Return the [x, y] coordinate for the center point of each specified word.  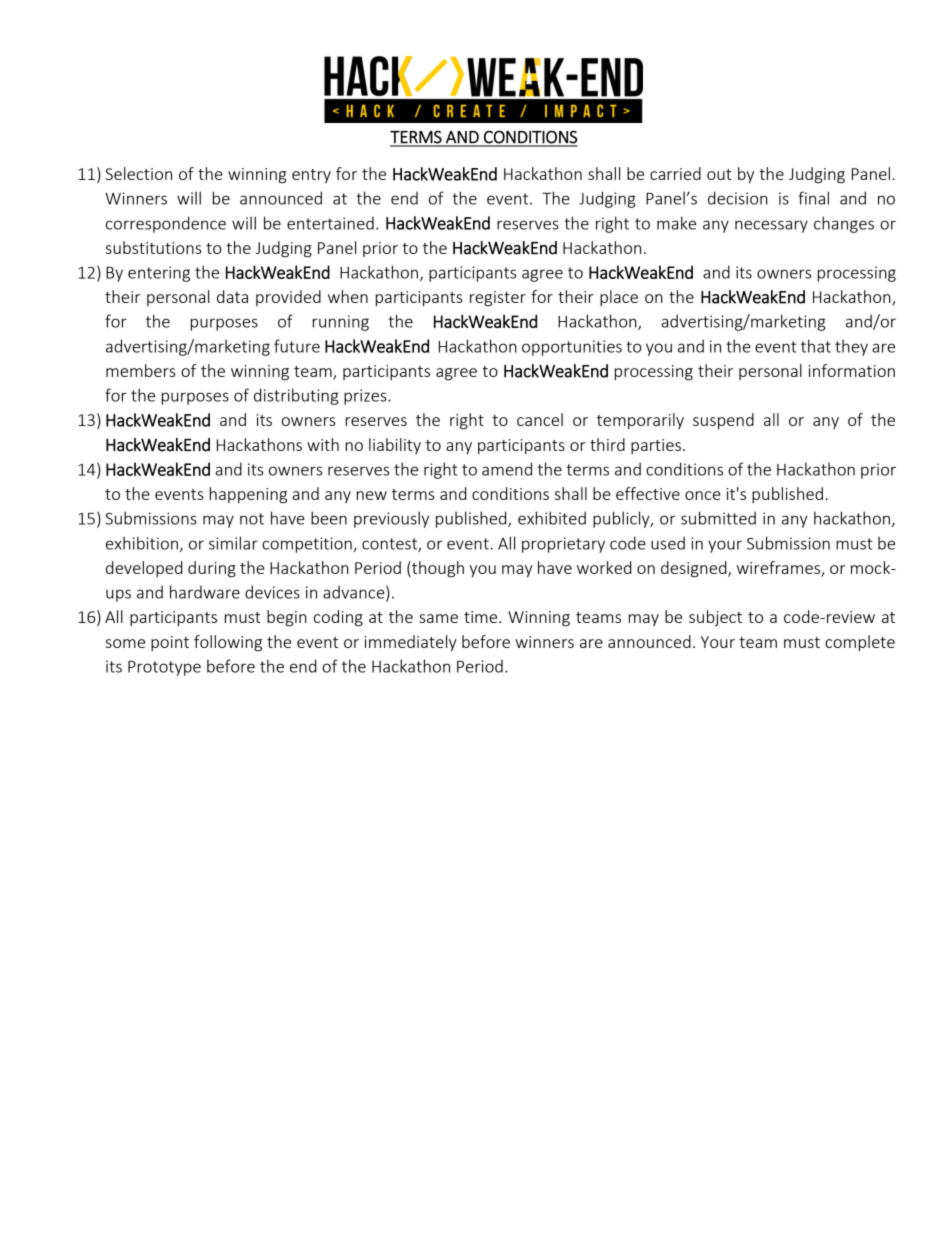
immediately [411, 643]
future [297, 346]
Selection [138, 173]
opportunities [572, 348]
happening [248, 495]
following [228, 643]
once [703, 495]
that [816, 346]
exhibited [552, 518]
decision [738, 198]
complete [860, 643]
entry [311, 176]
